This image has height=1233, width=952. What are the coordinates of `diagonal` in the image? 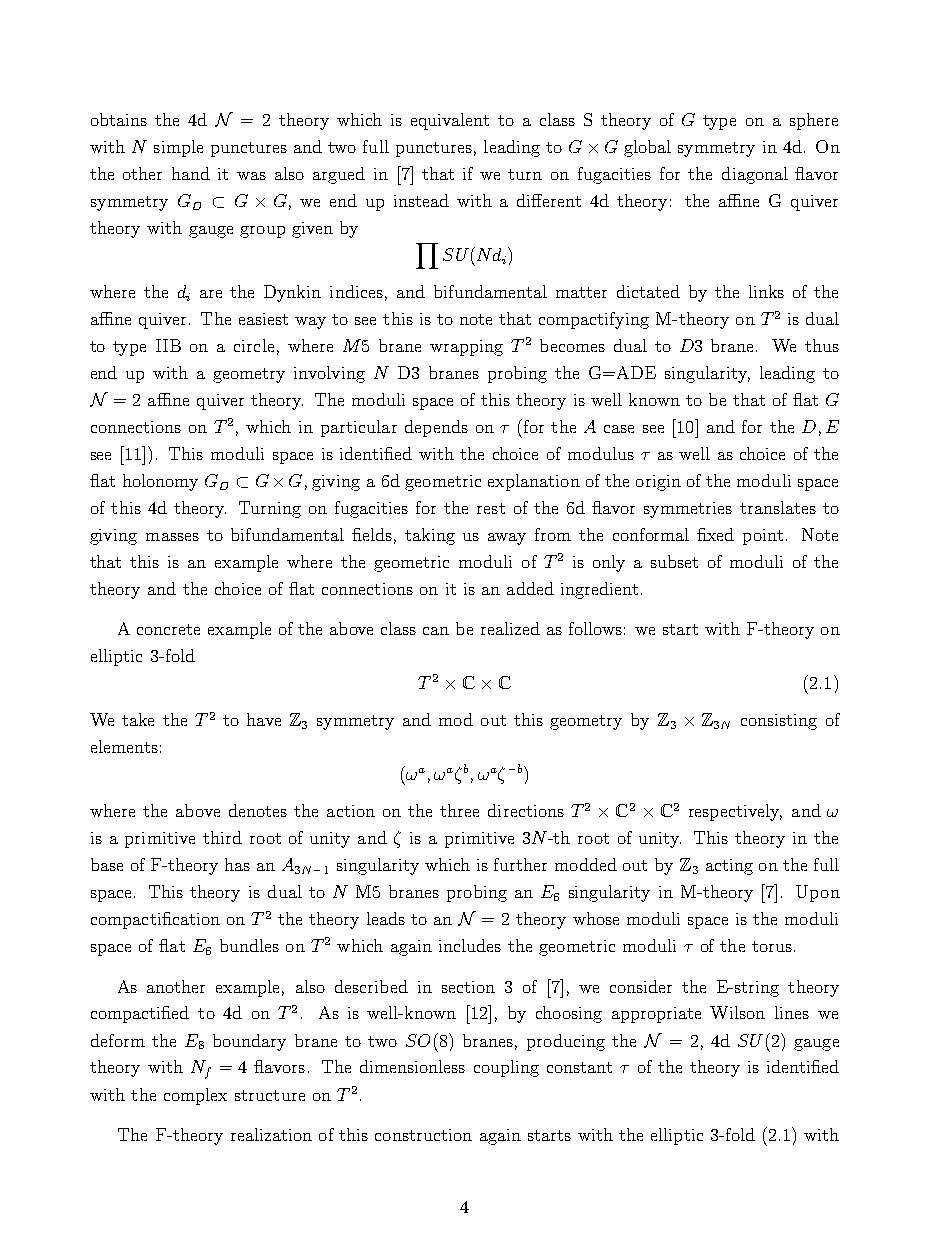 It's located at (755, 175).
